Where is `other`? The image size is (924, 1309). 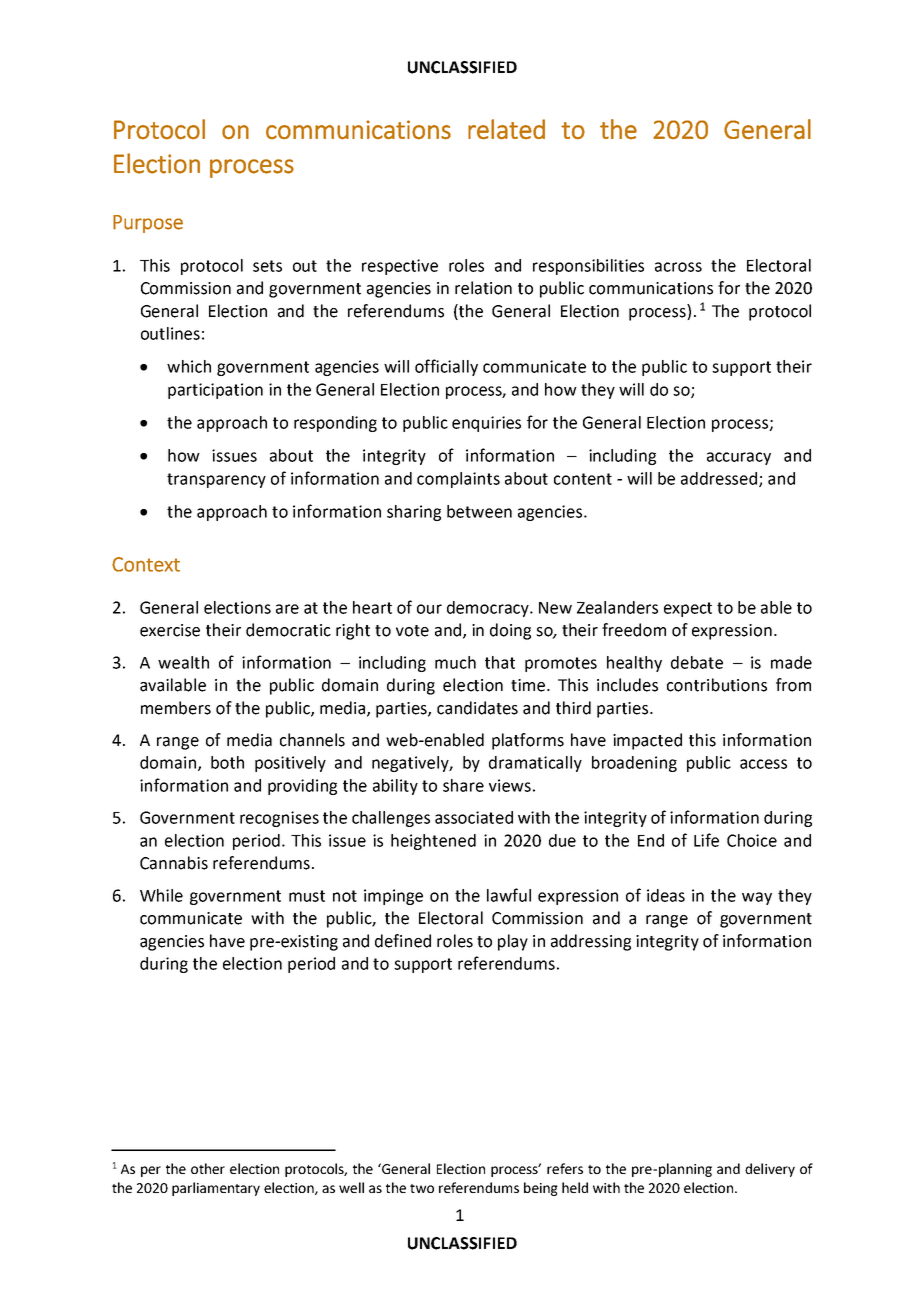 other is located at coordinates (208, 1168).
